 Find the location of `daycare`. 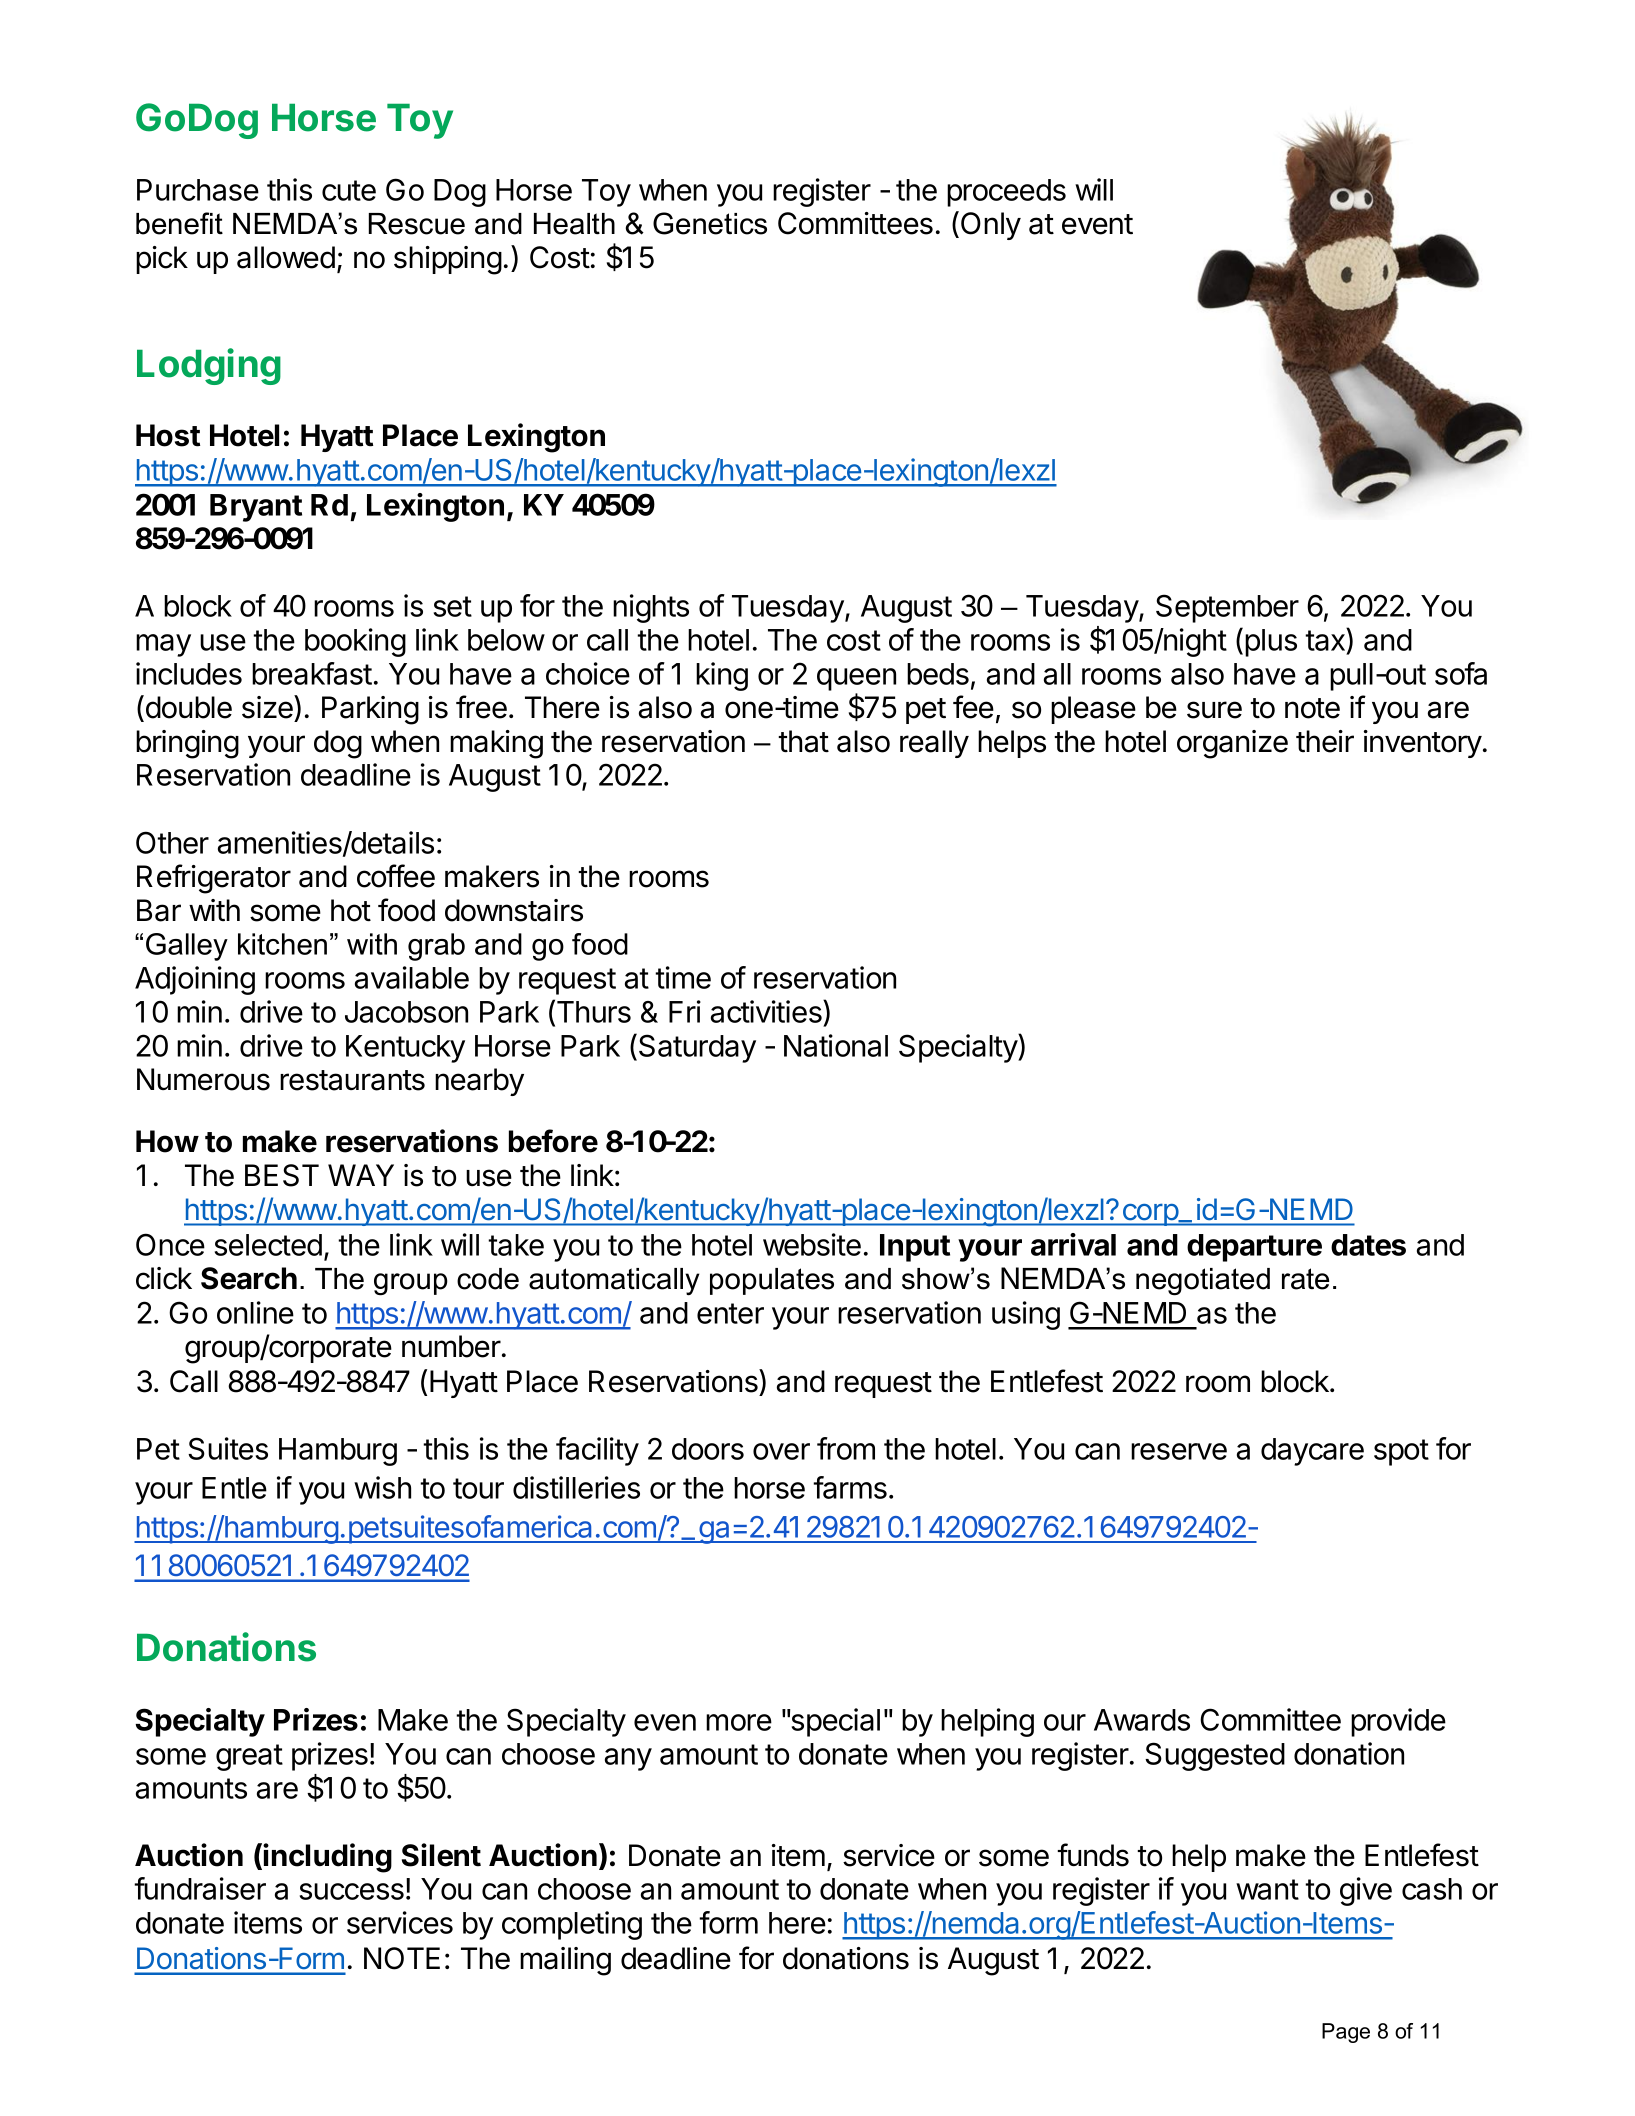

daycare is located at coordinates (1312, 1452).
